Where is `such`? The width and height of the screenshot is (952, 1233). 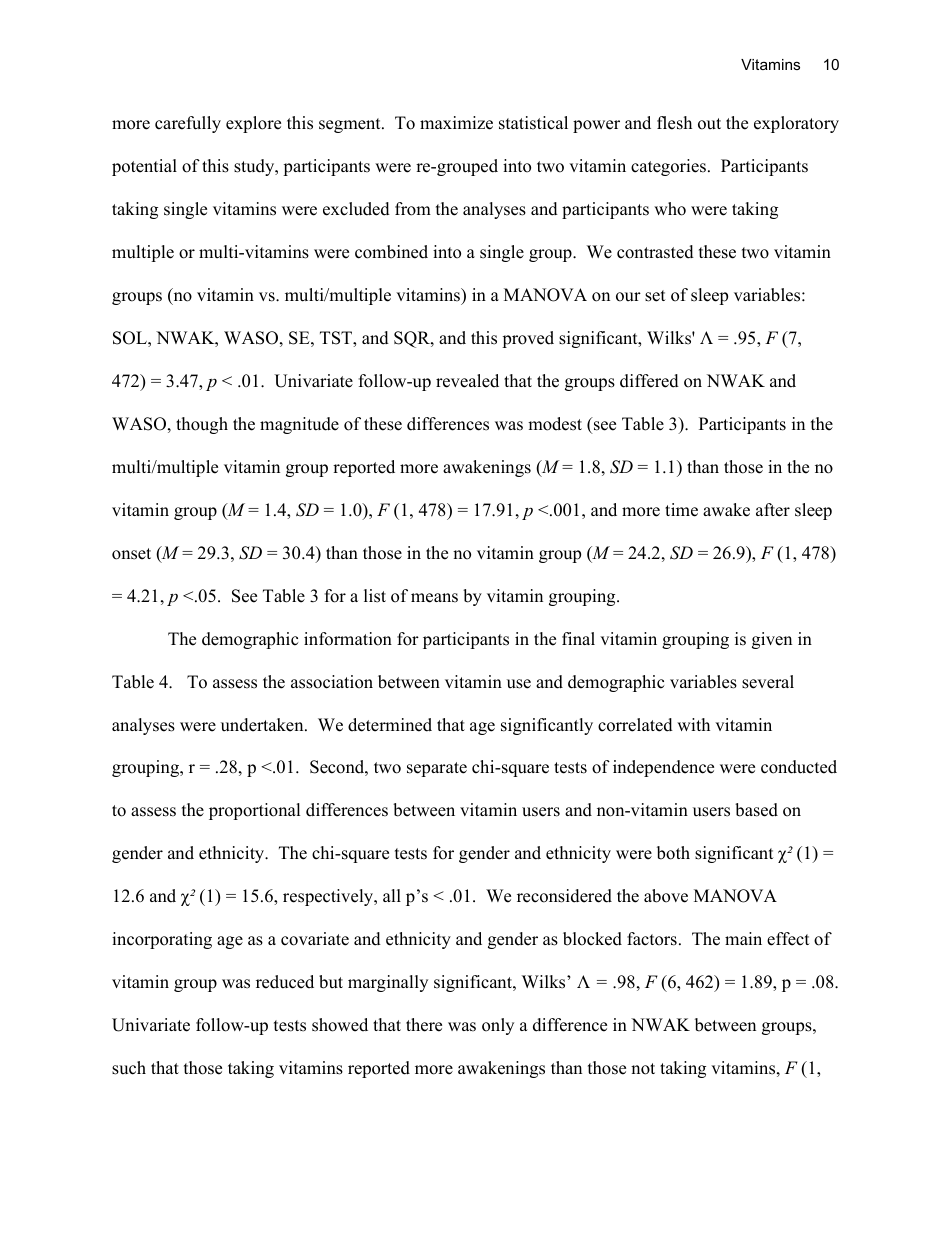
such is located at coordinates (129, 1068).
